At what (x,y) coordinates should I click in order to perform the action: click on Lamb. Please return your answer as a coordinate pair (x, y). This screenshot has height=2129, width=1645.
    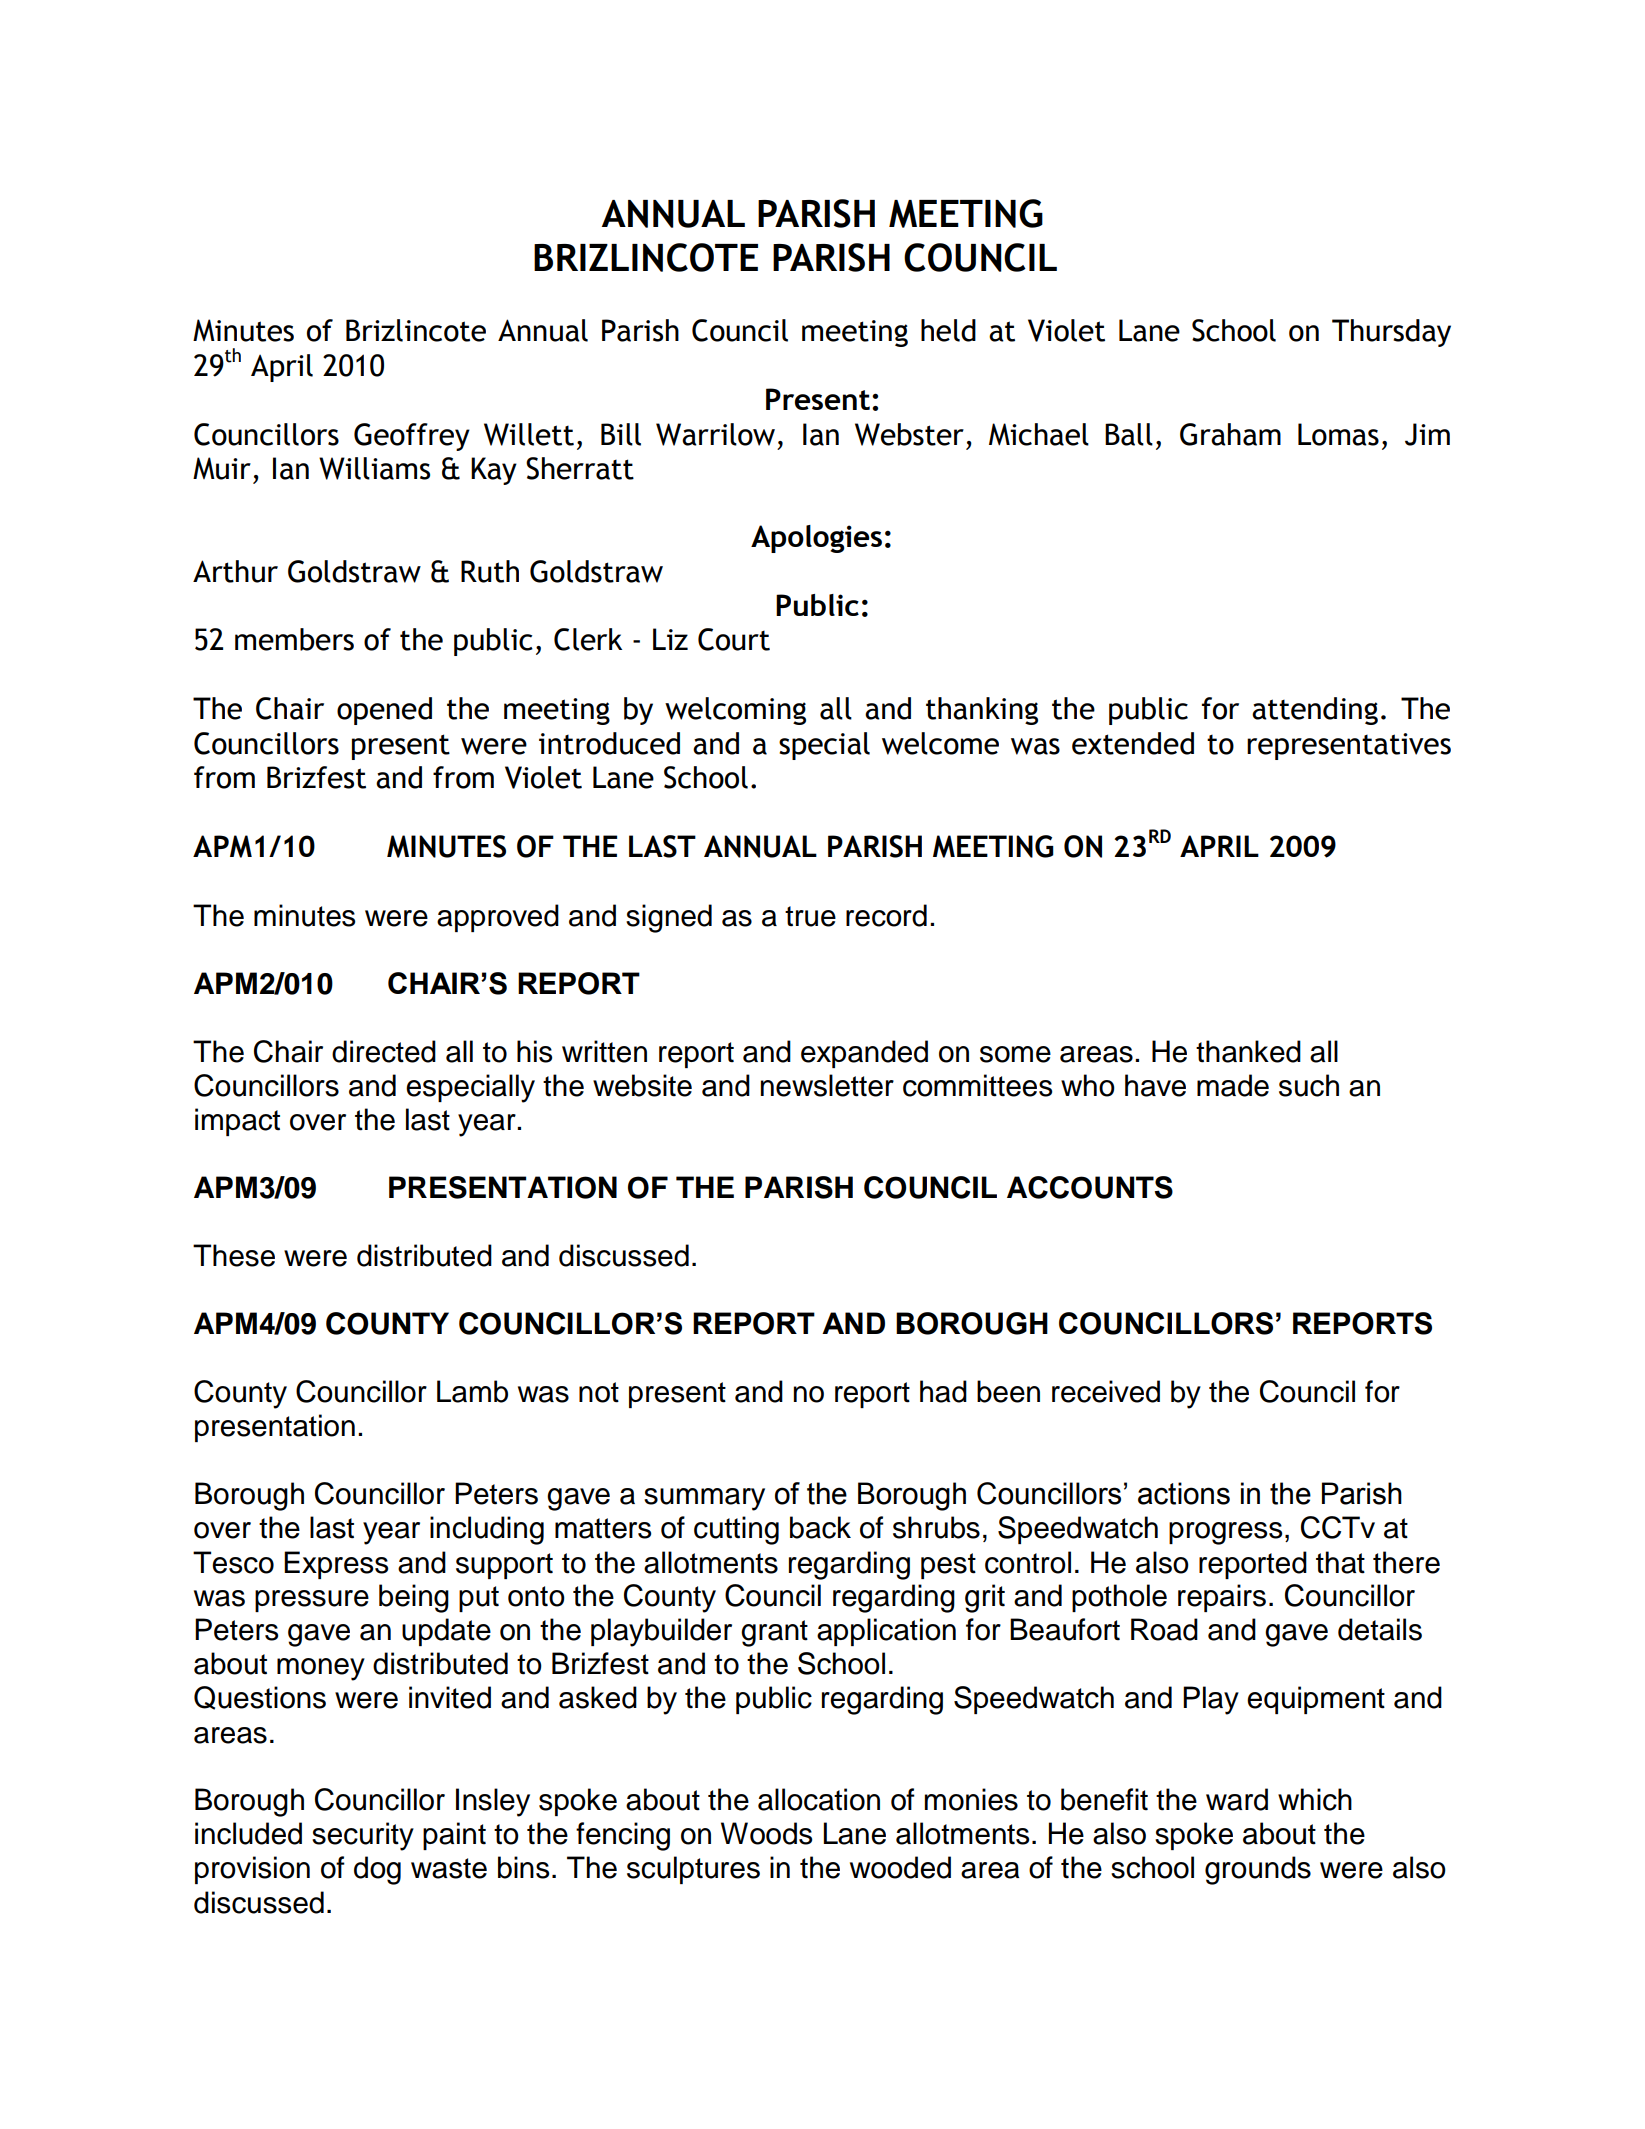
    Looking at the image, I should click on (472, 1391).
